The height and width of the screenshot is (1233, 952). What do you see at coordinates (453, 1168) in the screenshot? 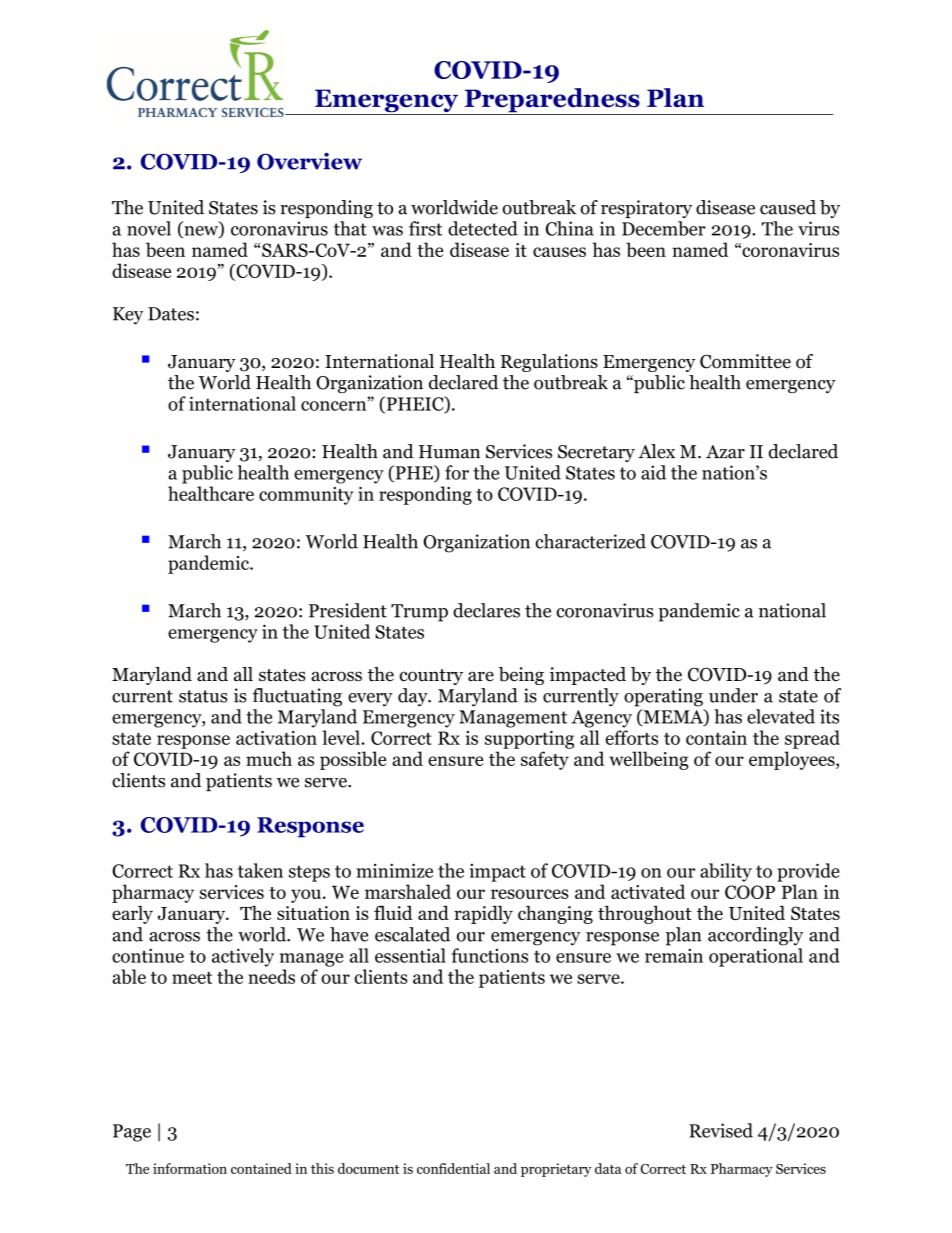
I see `confidential` at bounding box center [453, 1168].
